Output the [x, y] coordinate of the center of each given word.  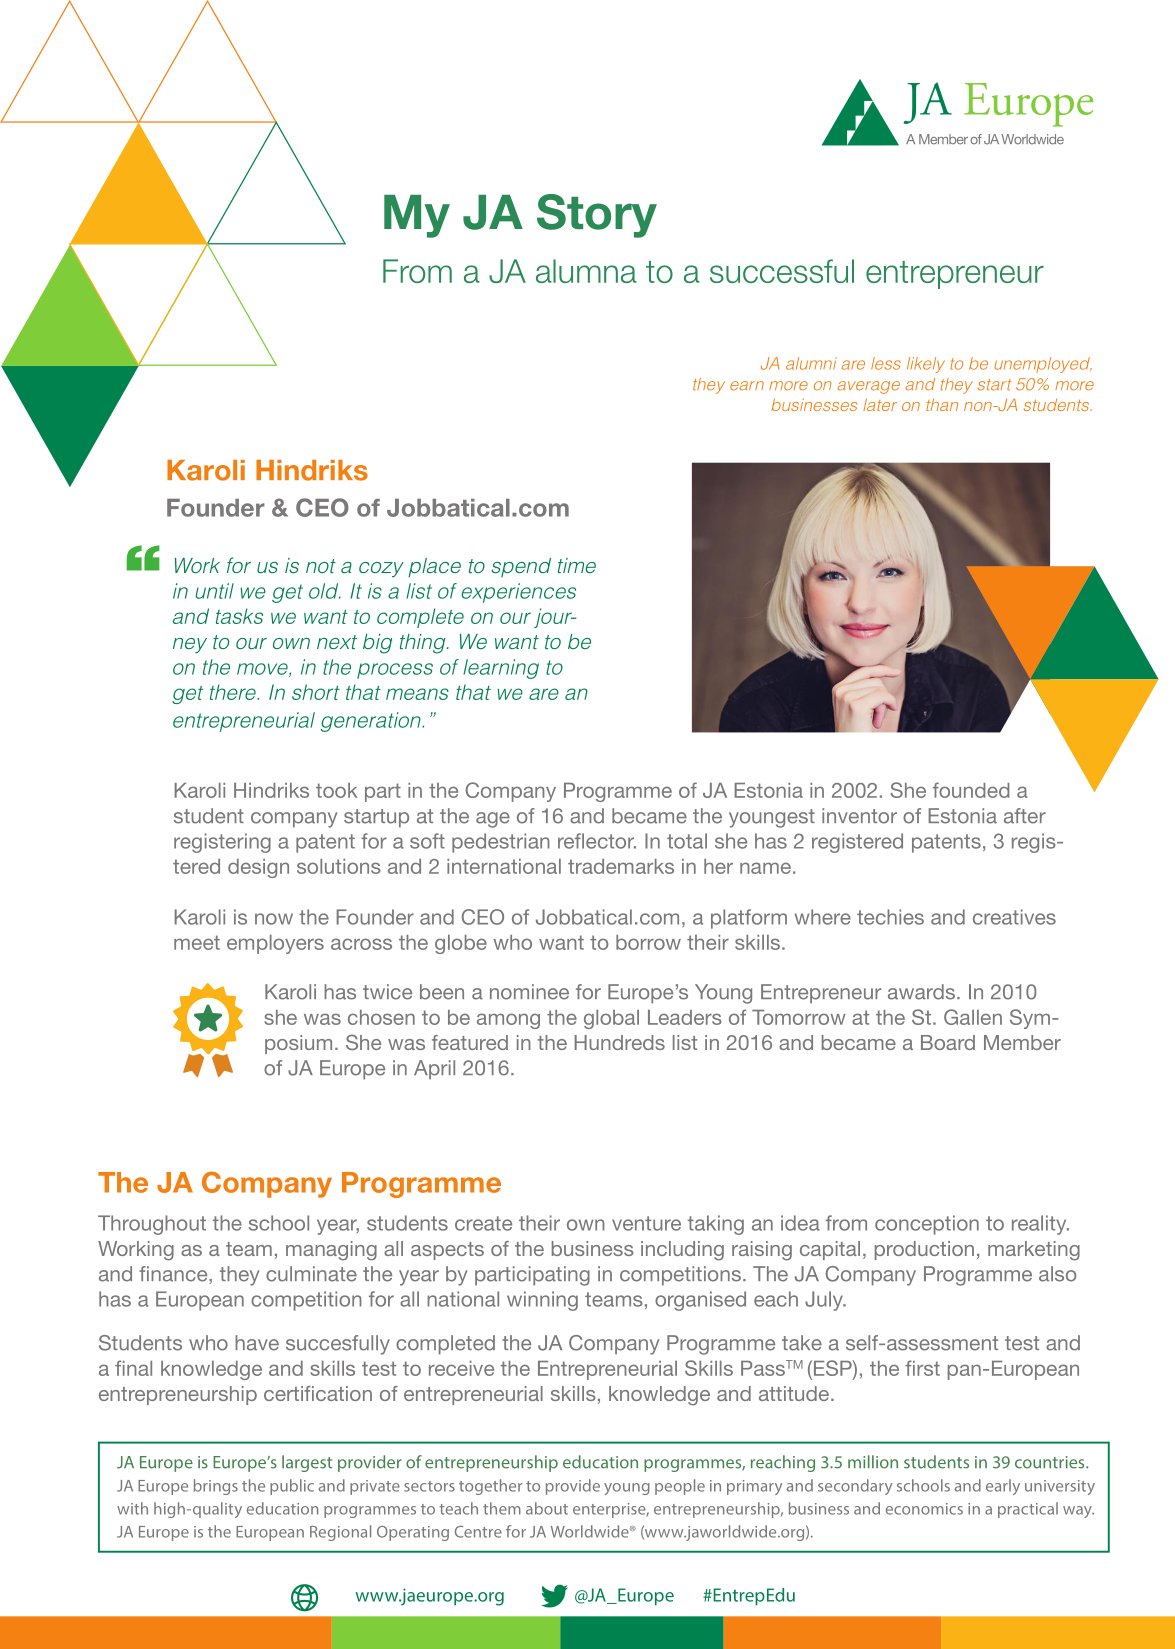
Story [597, 216]
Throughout [152, 1225]
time [577, 566]
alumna [586, 271]
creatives [1014, 917]
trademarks [621, 866]
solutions [339, 866]
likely [926, 365]
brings [216, 1487]
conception [927, 1225]
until [215, 591]
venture [646, 1223]
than [942, 404]
